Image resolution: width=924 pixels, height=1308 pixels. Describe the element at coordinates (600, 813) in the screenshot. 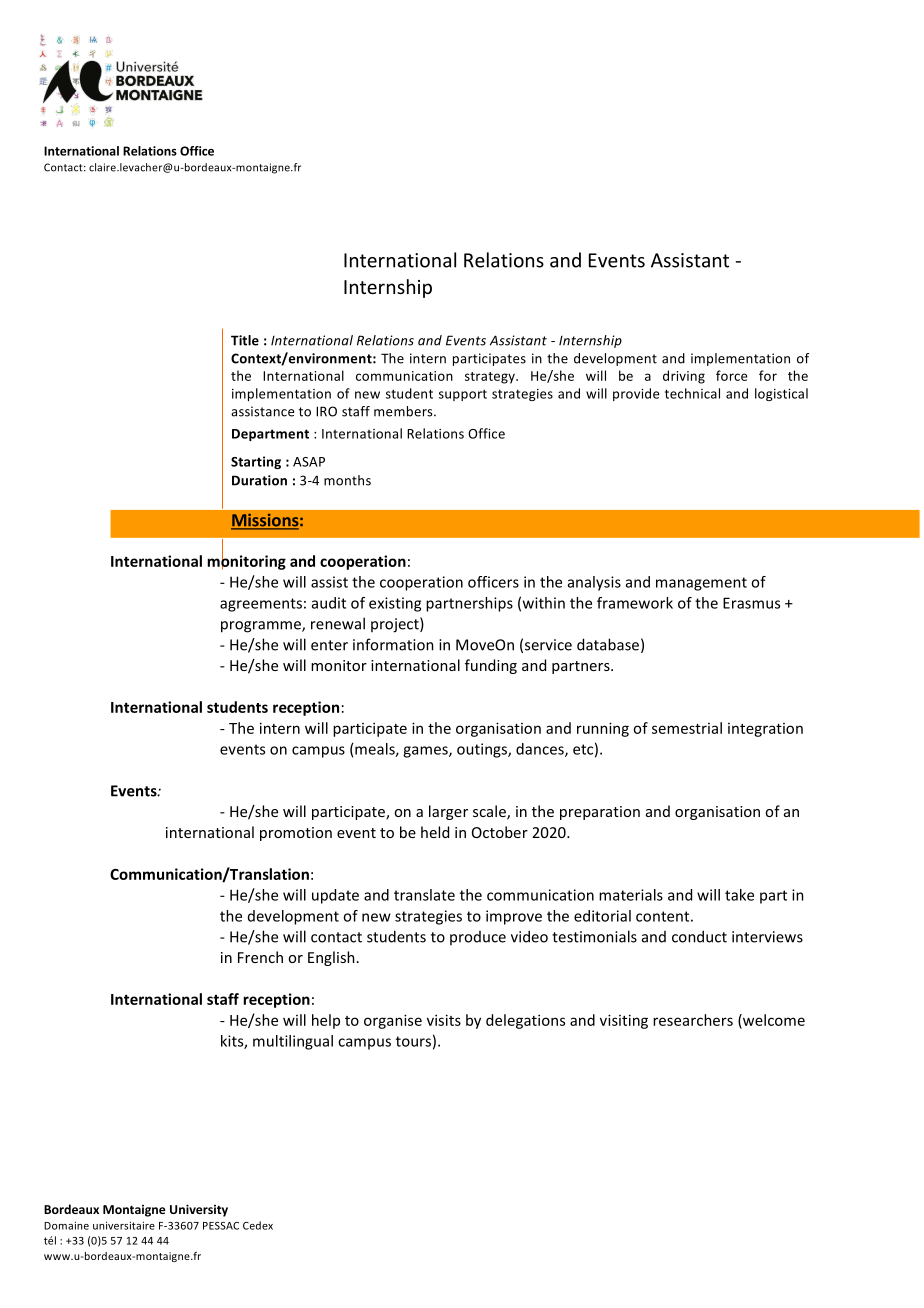

I see `preparation` at that location.
